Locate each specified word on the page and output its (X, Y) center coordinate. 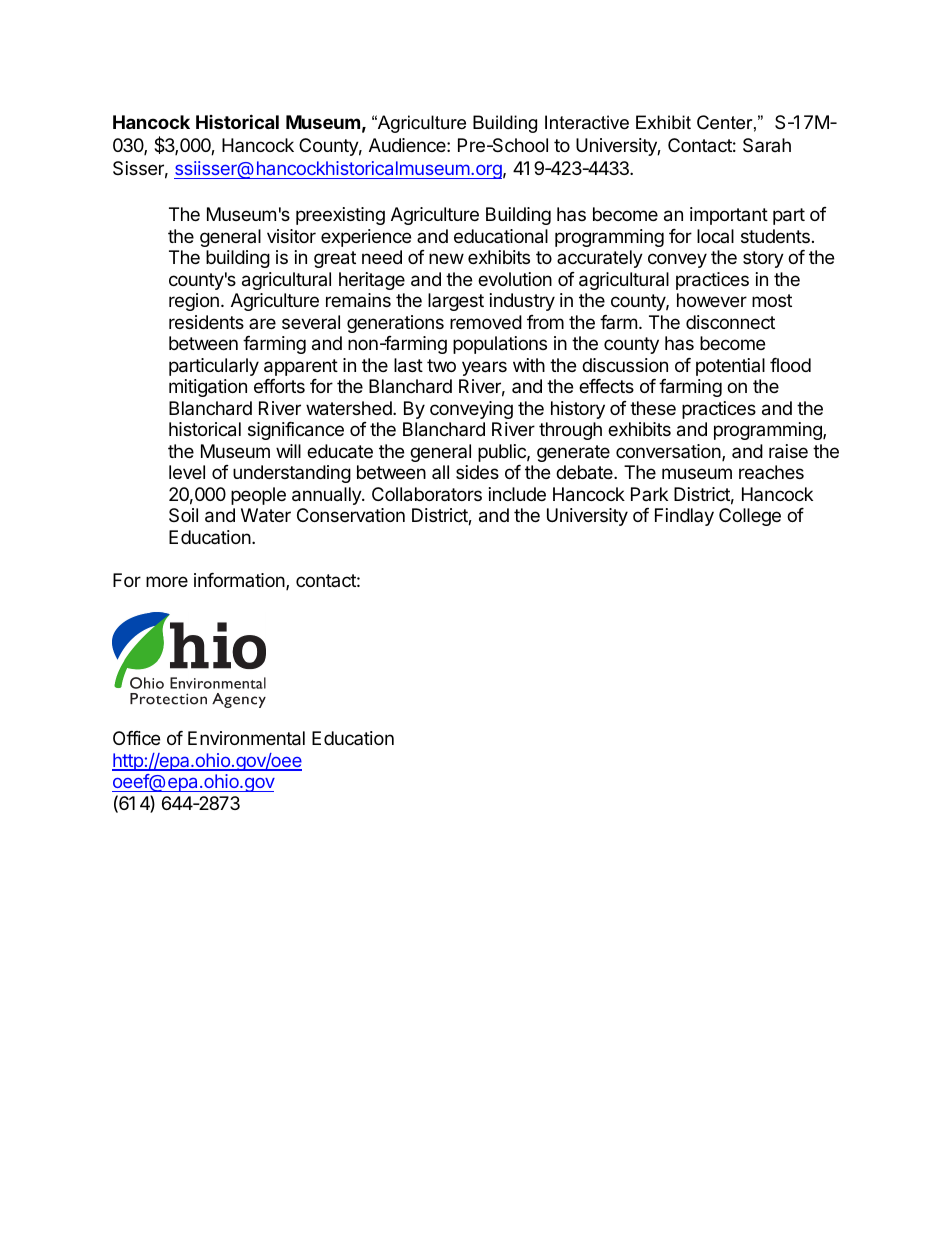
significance (296, 431)
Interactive (587, 122)
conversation (668, 451)
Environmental (246, 738)
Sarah (767, 145)
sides (477, 472)
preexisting (340, 216)
